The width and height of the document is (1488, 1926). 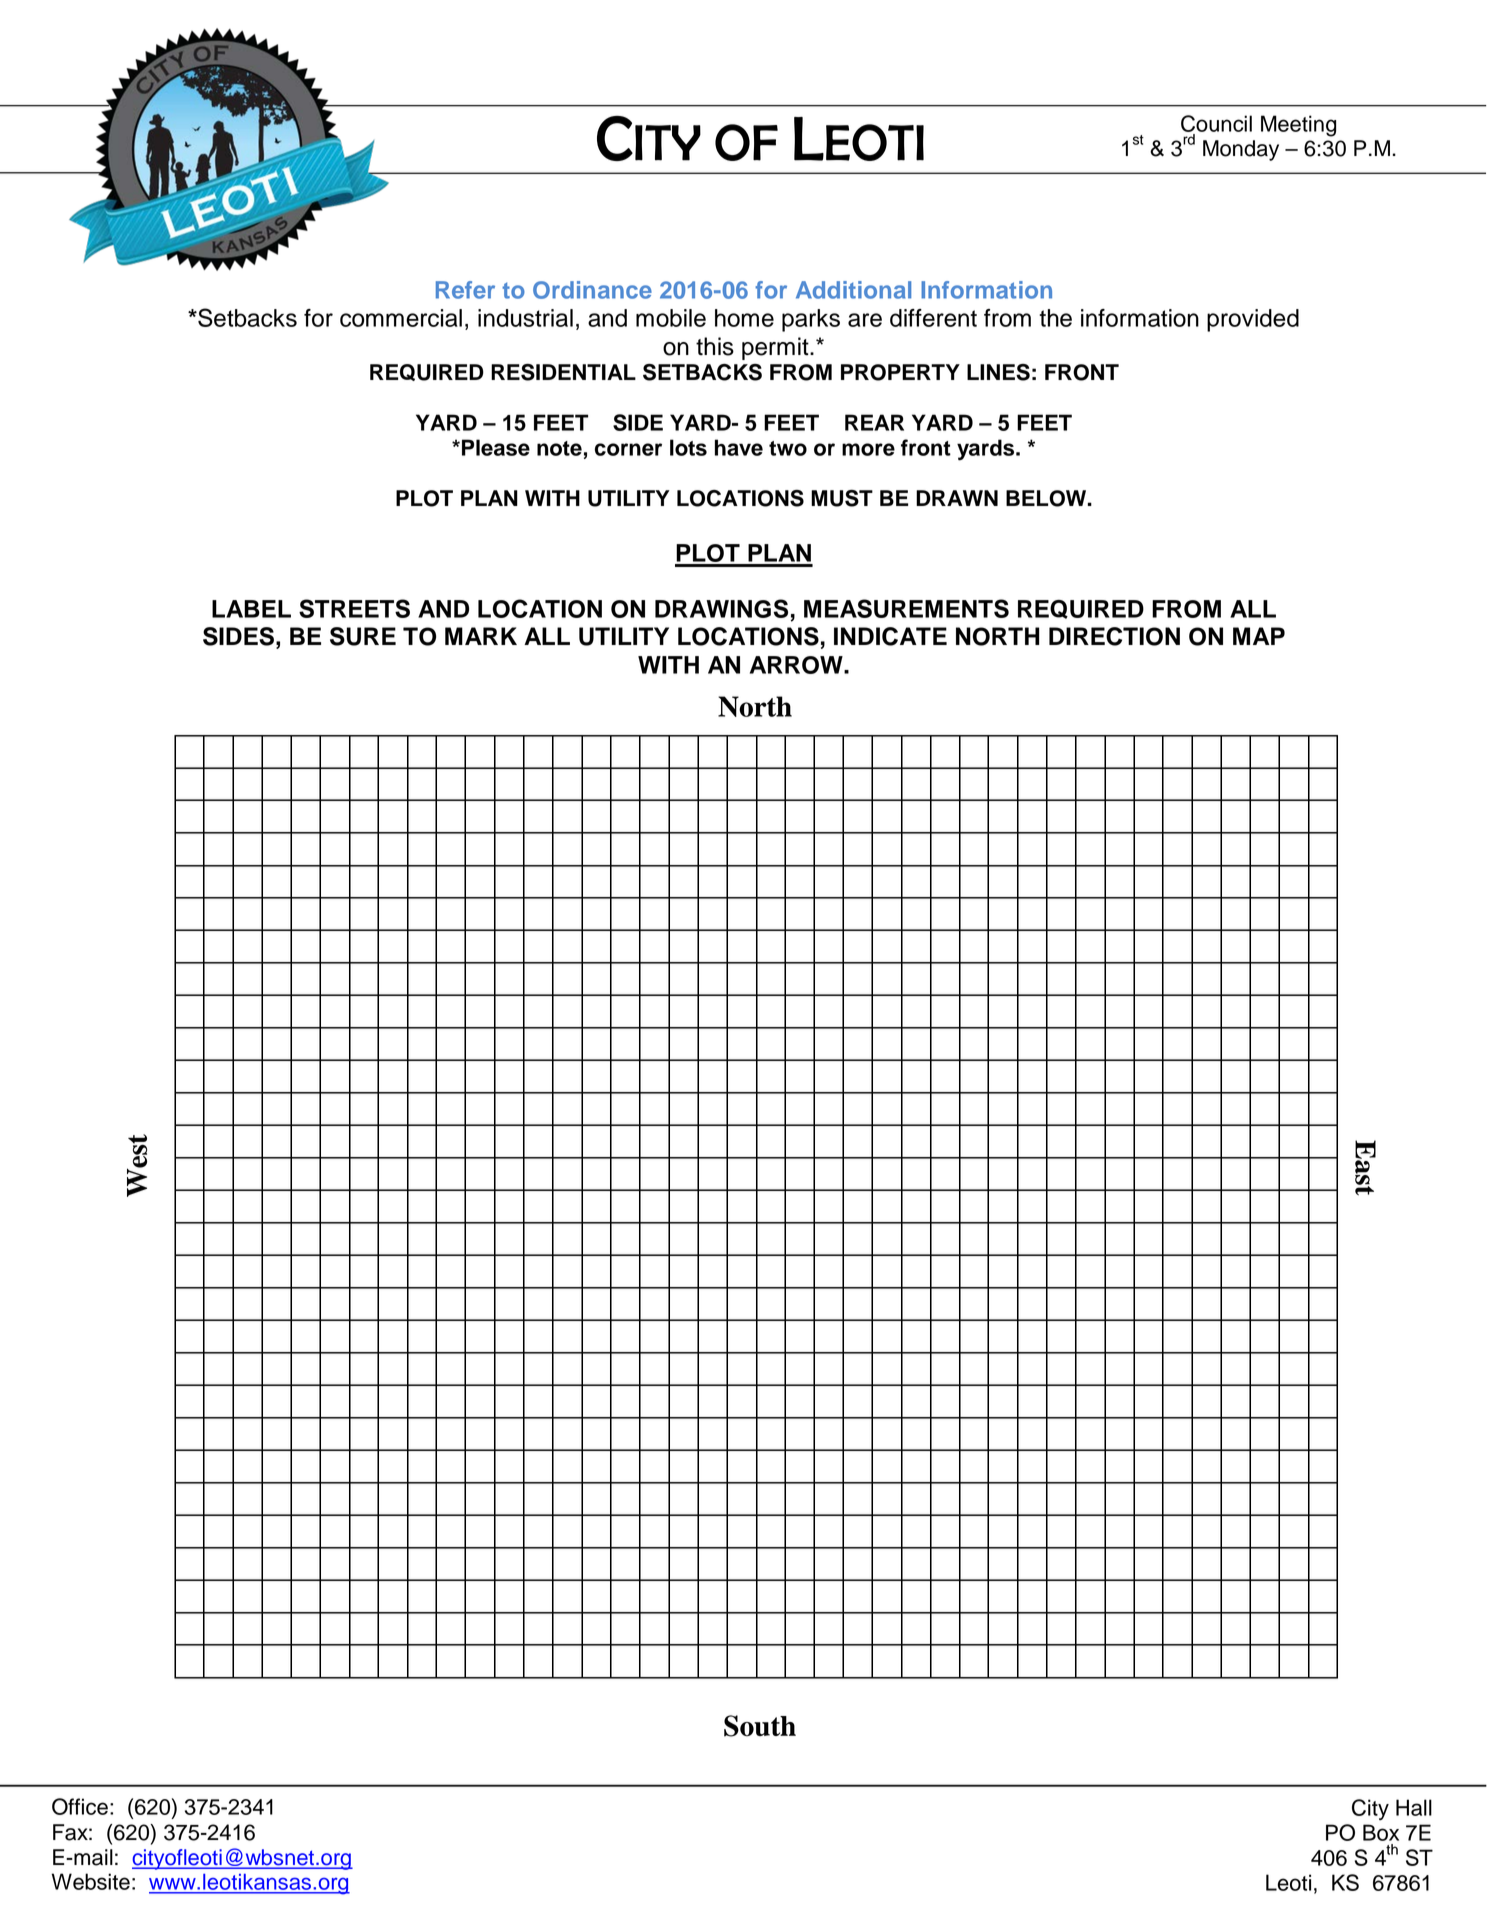 I want to click on Box, so click(x=1381, y=1832).
